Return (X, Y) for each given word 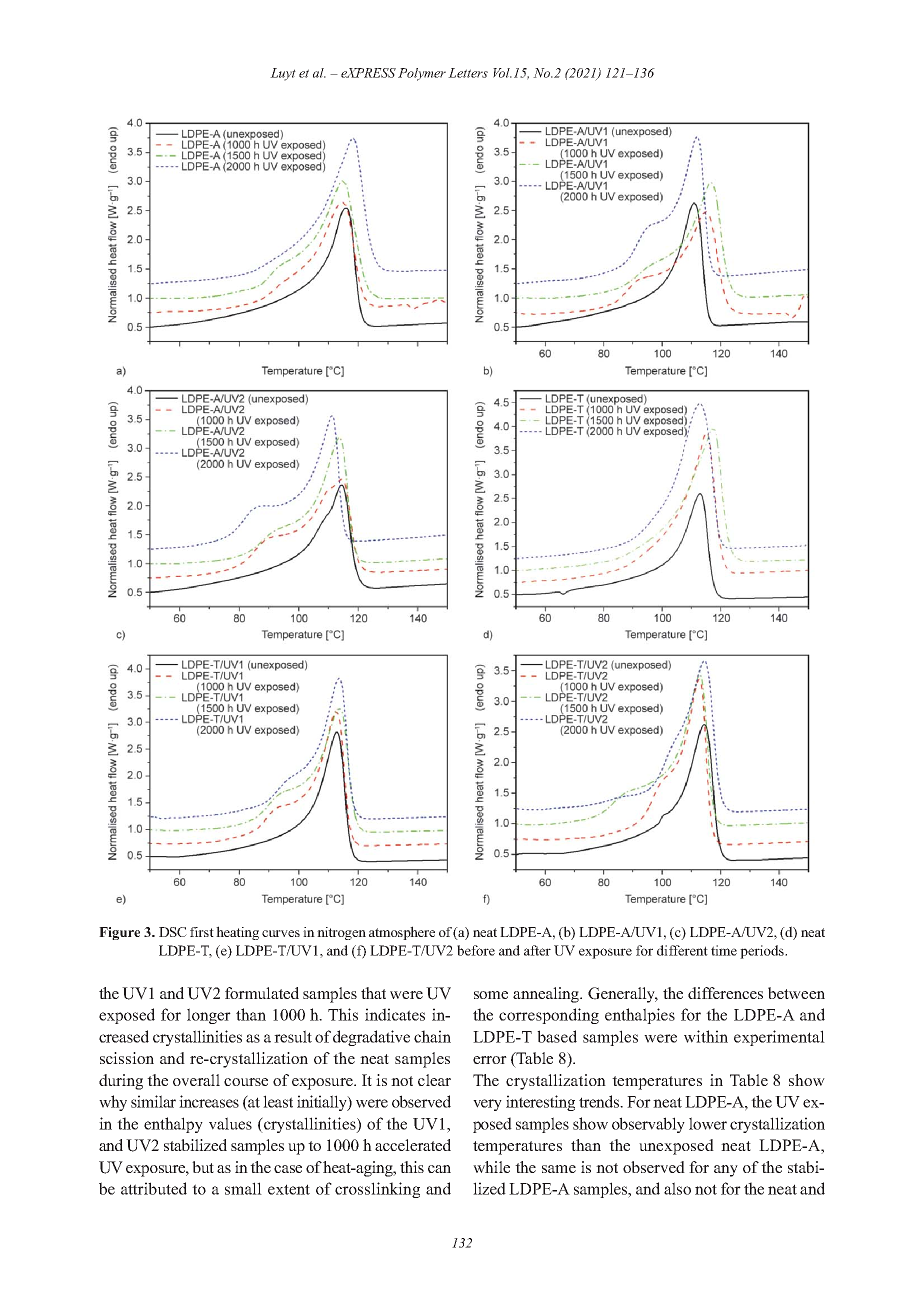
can (439, 1169)
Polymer (422, 74)
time (724, 950)
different (682, 950)
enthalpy (173, 1125)
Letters (468, 73)
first (202, 932)
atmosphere (402, 933)
